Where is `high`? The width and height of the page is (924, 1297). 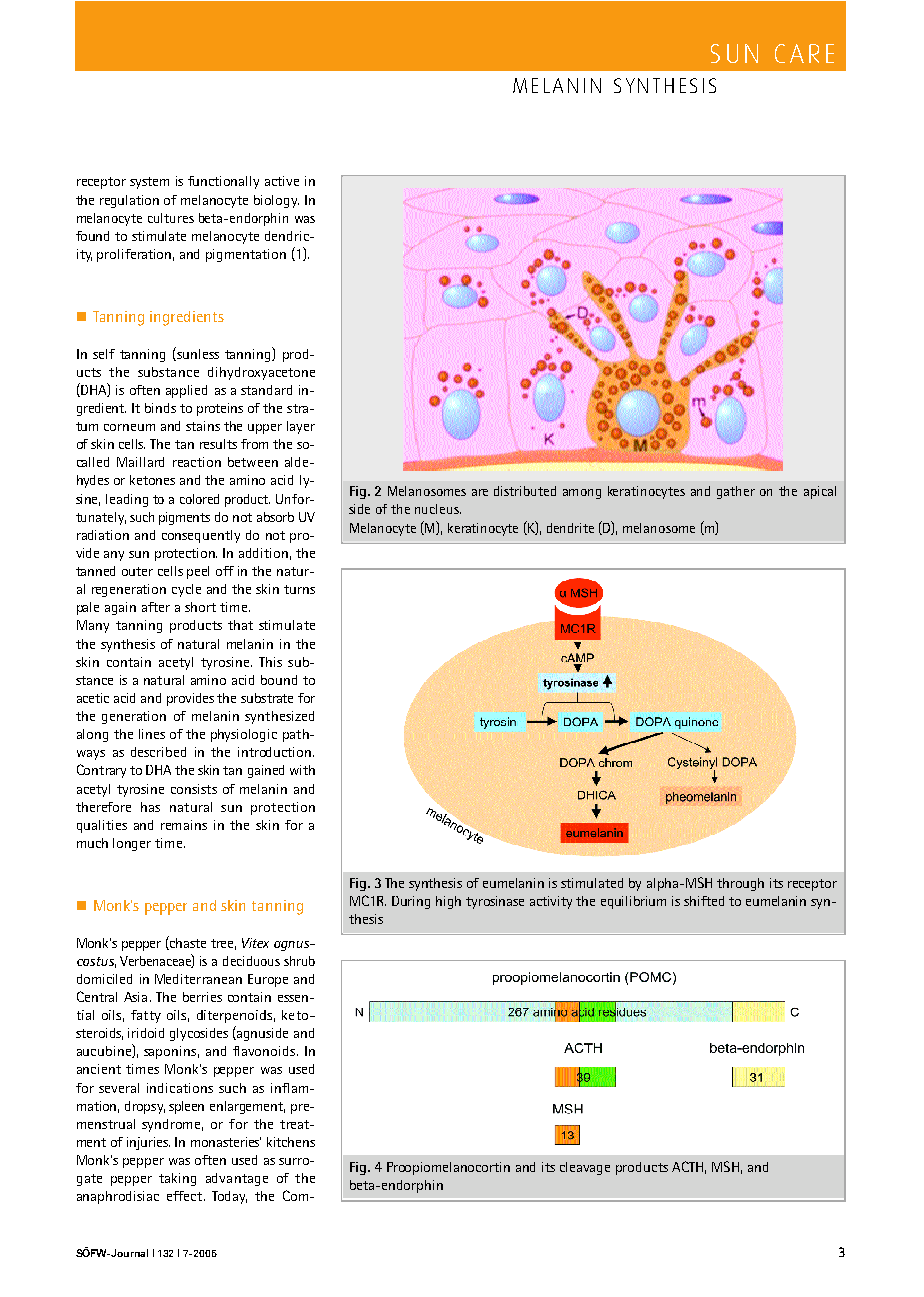 high is located at coordinates (448, 902).
